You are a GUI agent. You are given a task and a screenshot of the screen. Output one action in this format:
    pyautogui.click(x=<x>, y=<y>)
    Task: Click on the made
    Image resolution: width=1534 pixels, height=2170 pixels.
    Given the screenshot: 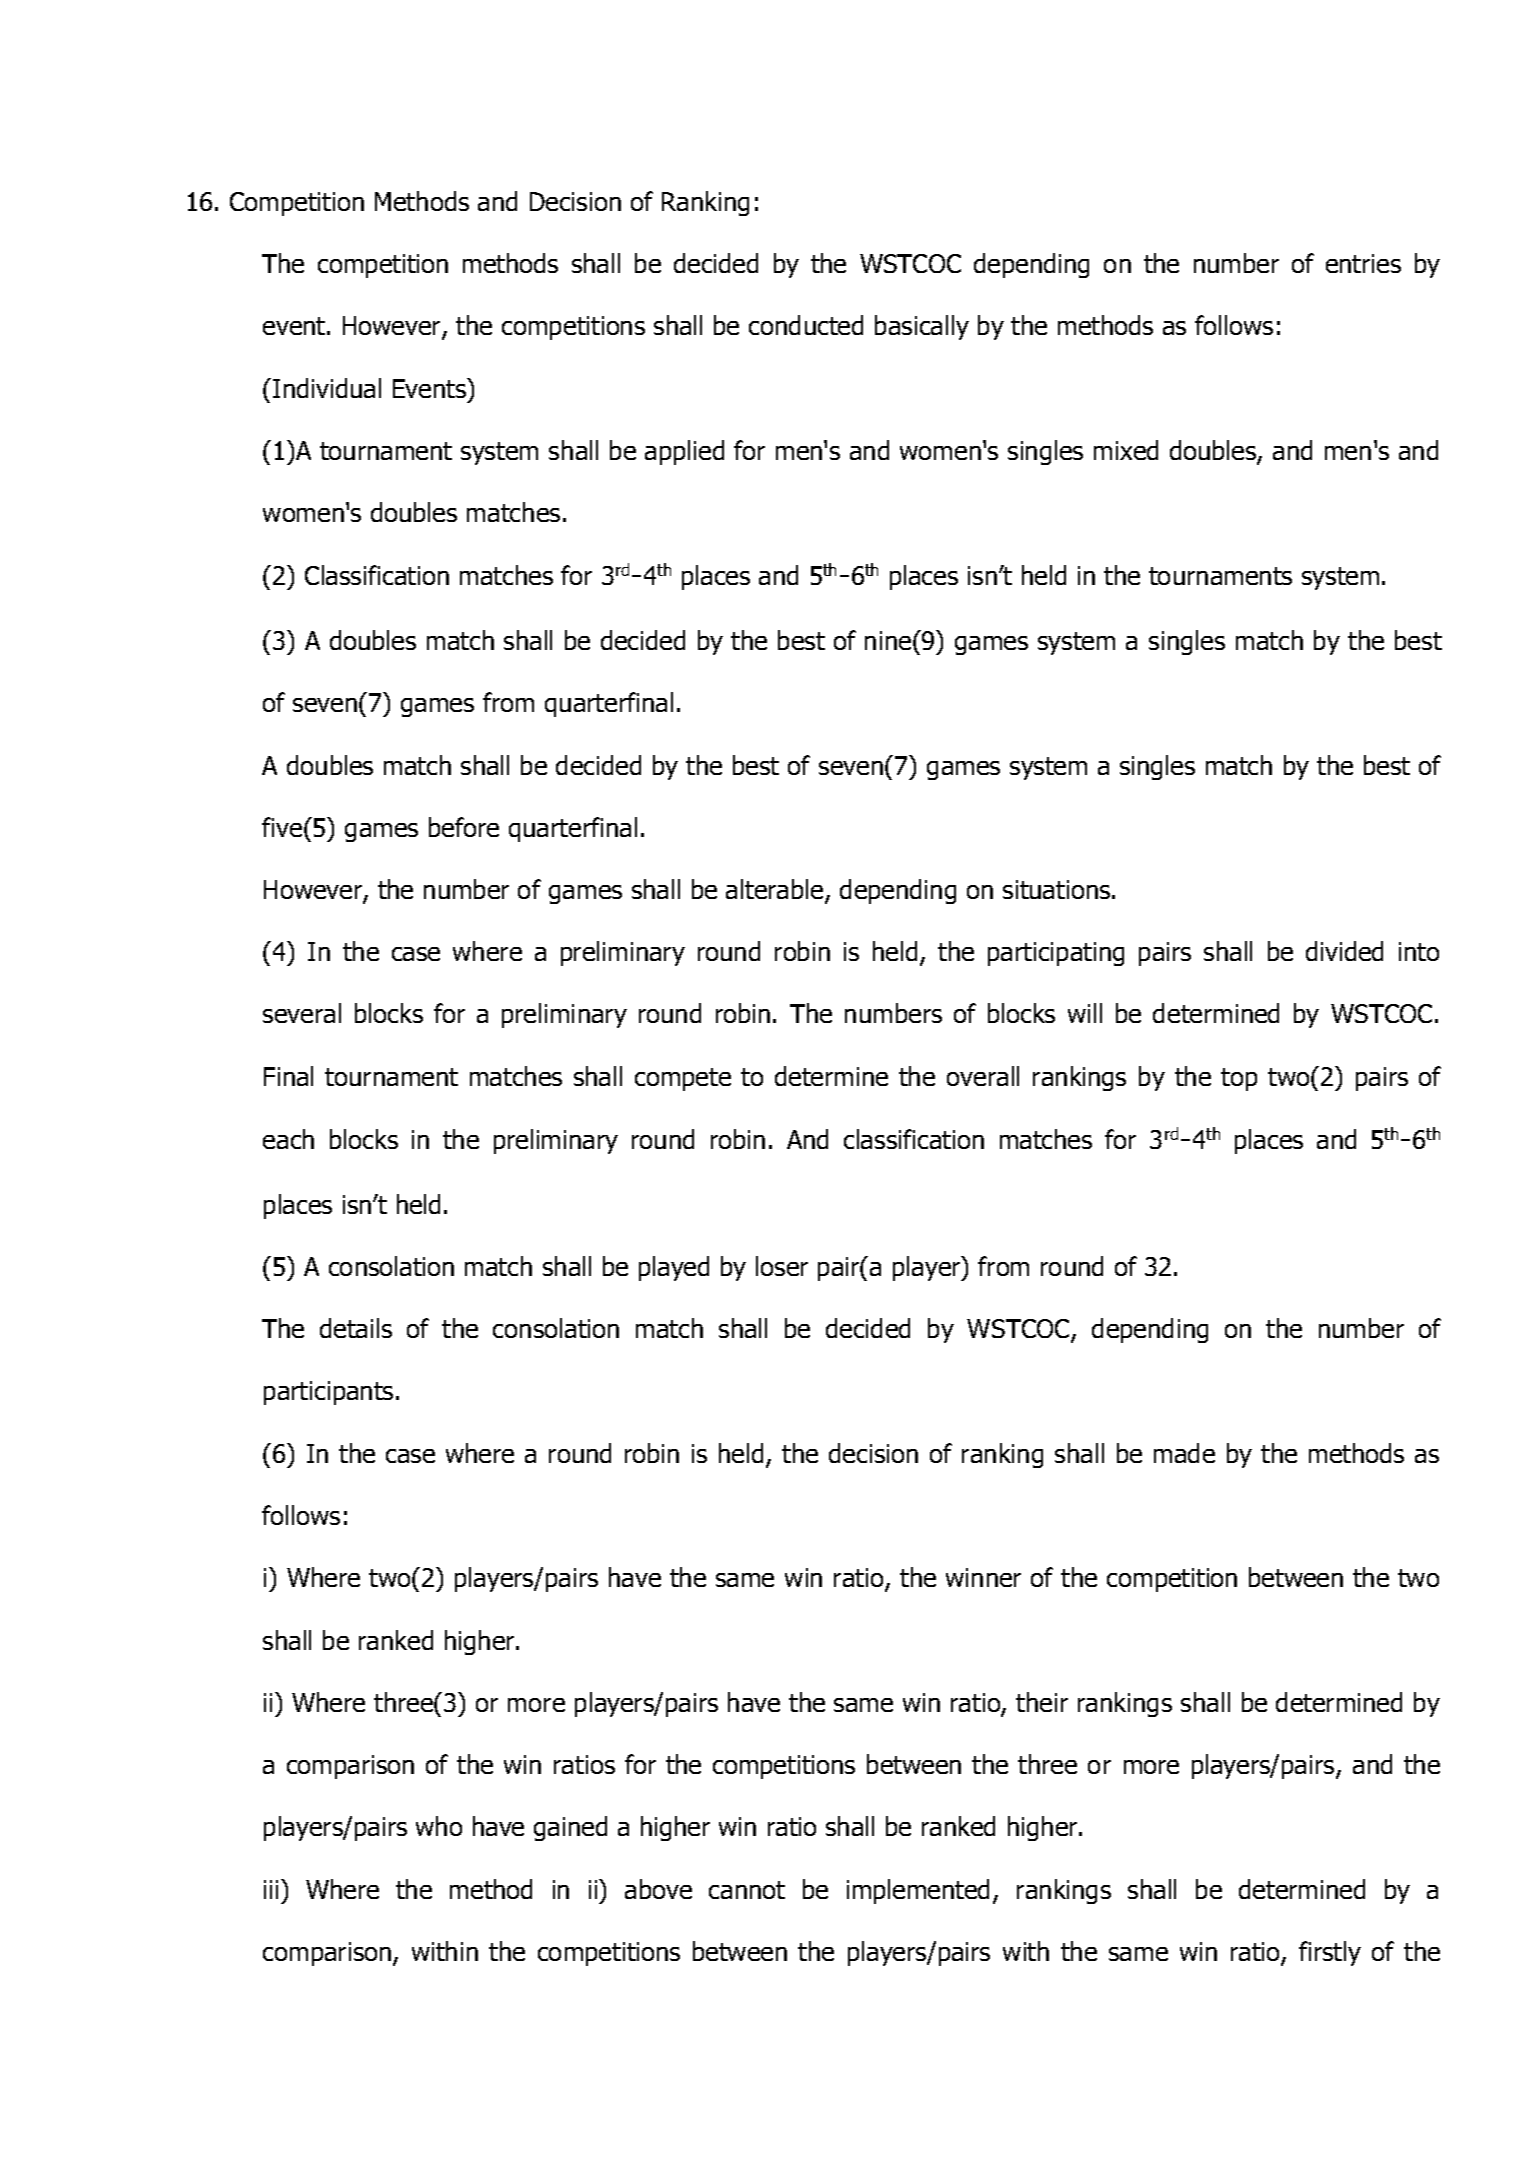 What is the action you would take?
    pyautogui.click(x=1184, y=1453)
